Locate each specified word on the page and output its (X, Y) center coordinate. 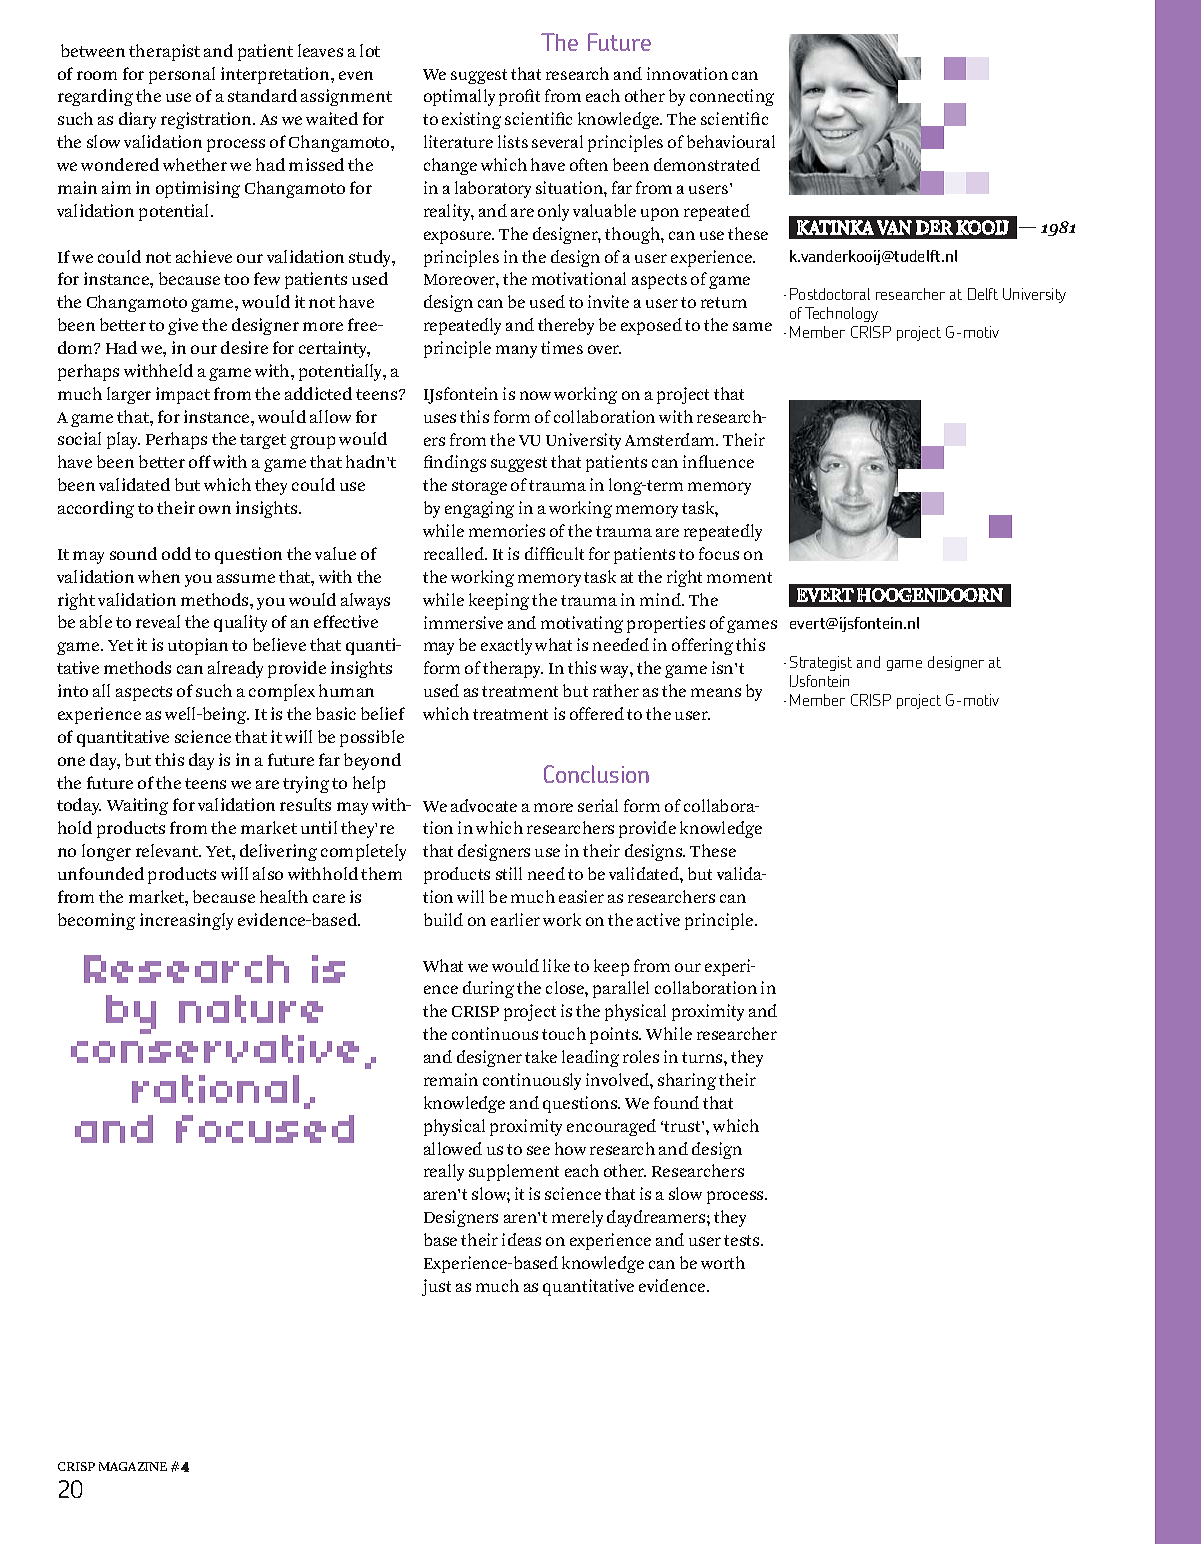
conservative (215, 1048)
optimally (459, 97)
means (716, 692)
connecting (732, 97)
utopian (198, 646)
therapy (513, 669)
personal (182, 75)
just (436, 1287)
